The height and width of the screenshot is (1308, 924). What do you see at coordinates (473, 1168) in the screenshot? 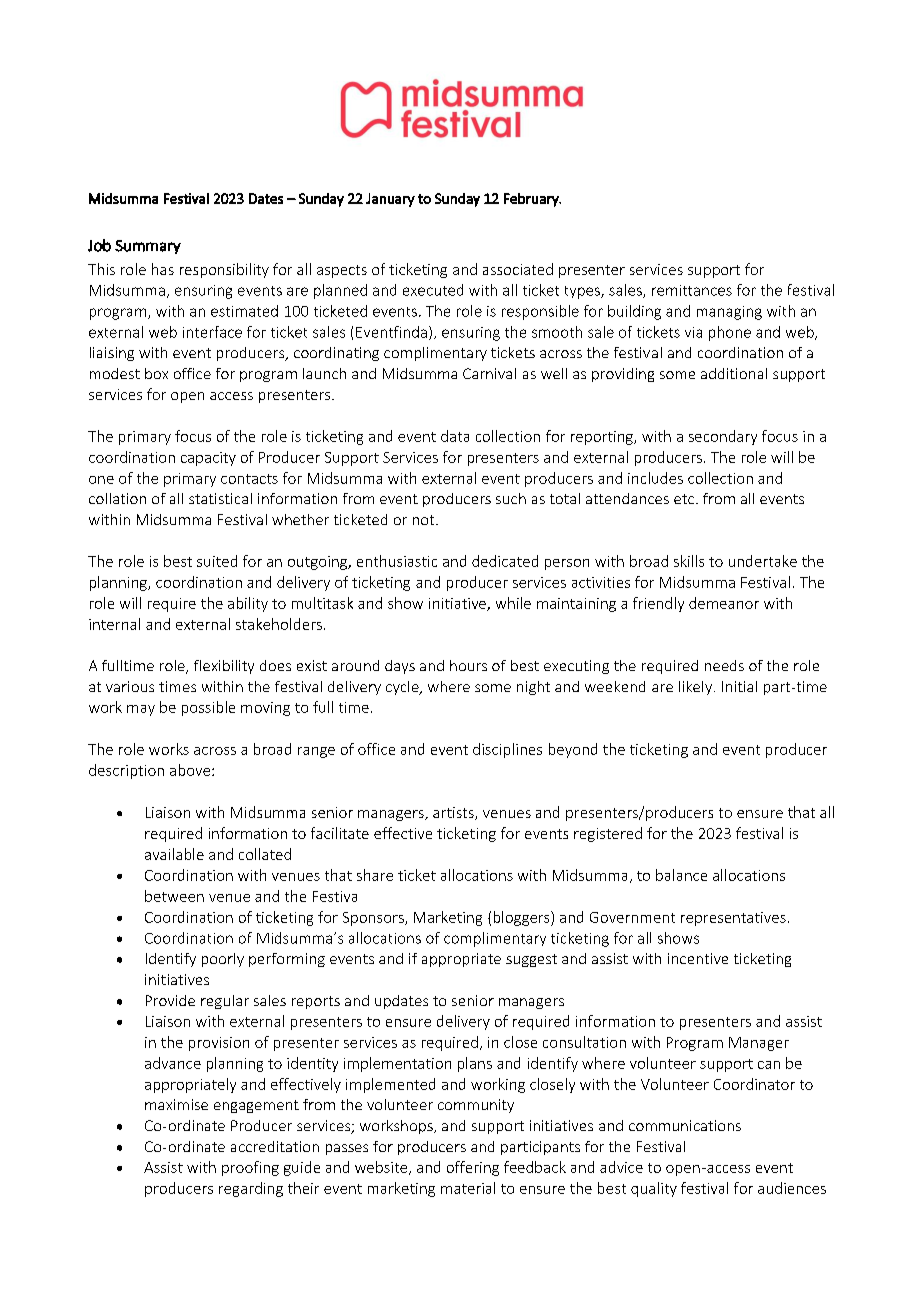
I see `offering` at bounding box center [473, 1168].
